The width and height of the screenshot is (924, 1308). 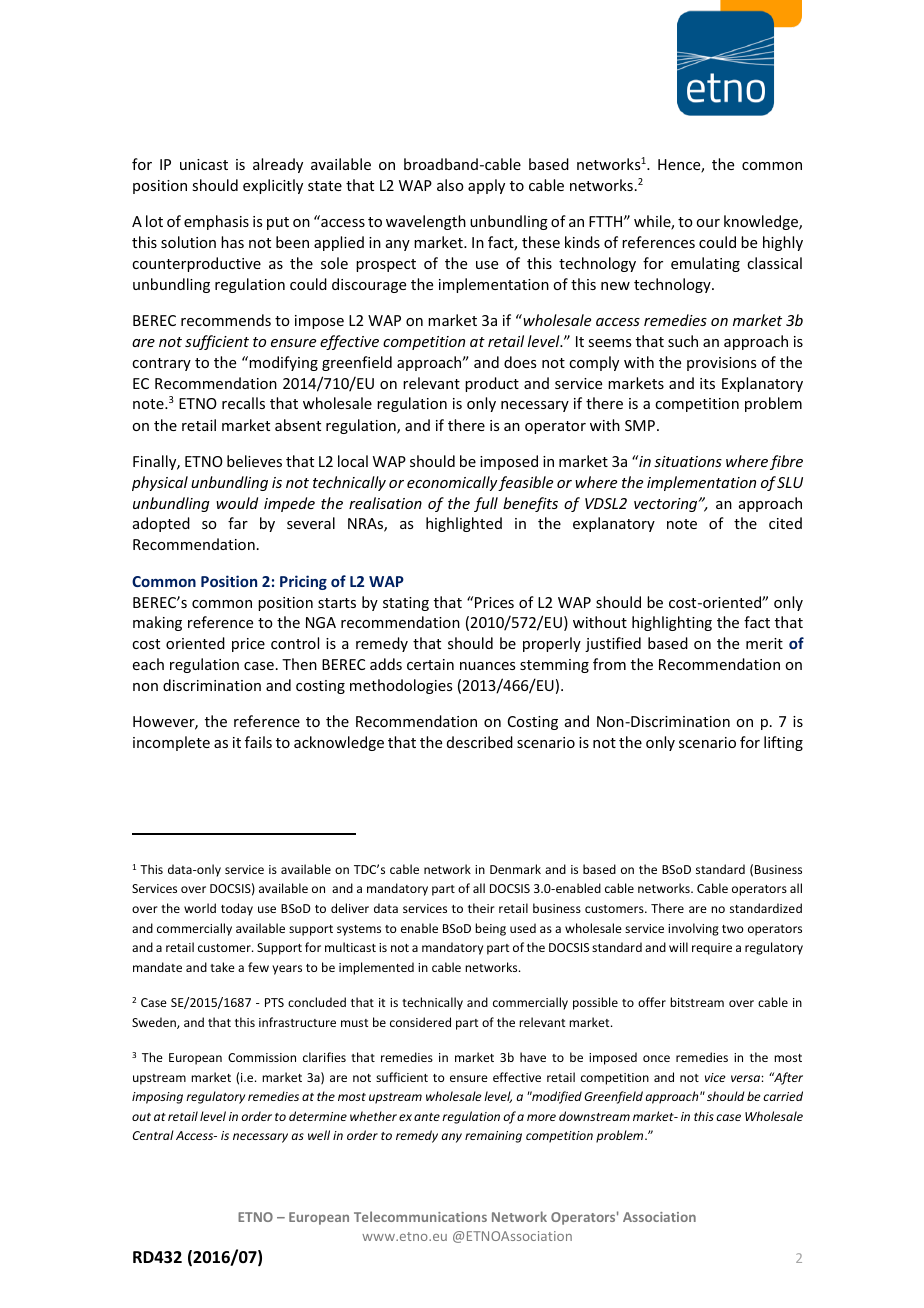 I want to click on making, so click(x=157, y=623).
